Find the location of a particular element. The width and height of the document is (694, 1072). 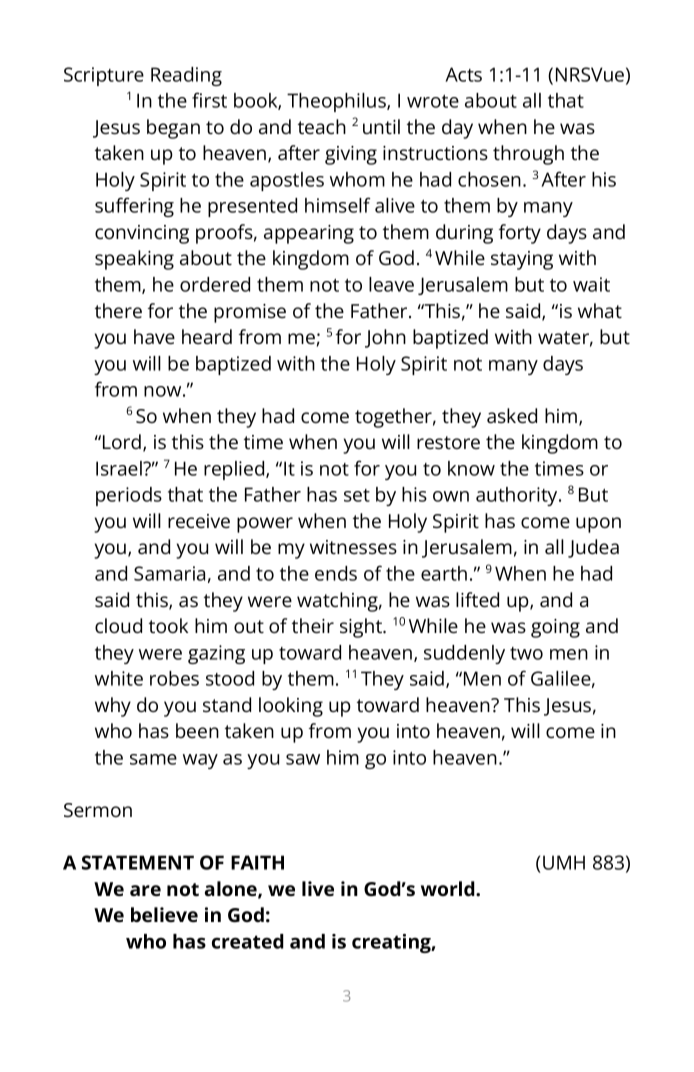

two is located at coordinates (526, 653).
